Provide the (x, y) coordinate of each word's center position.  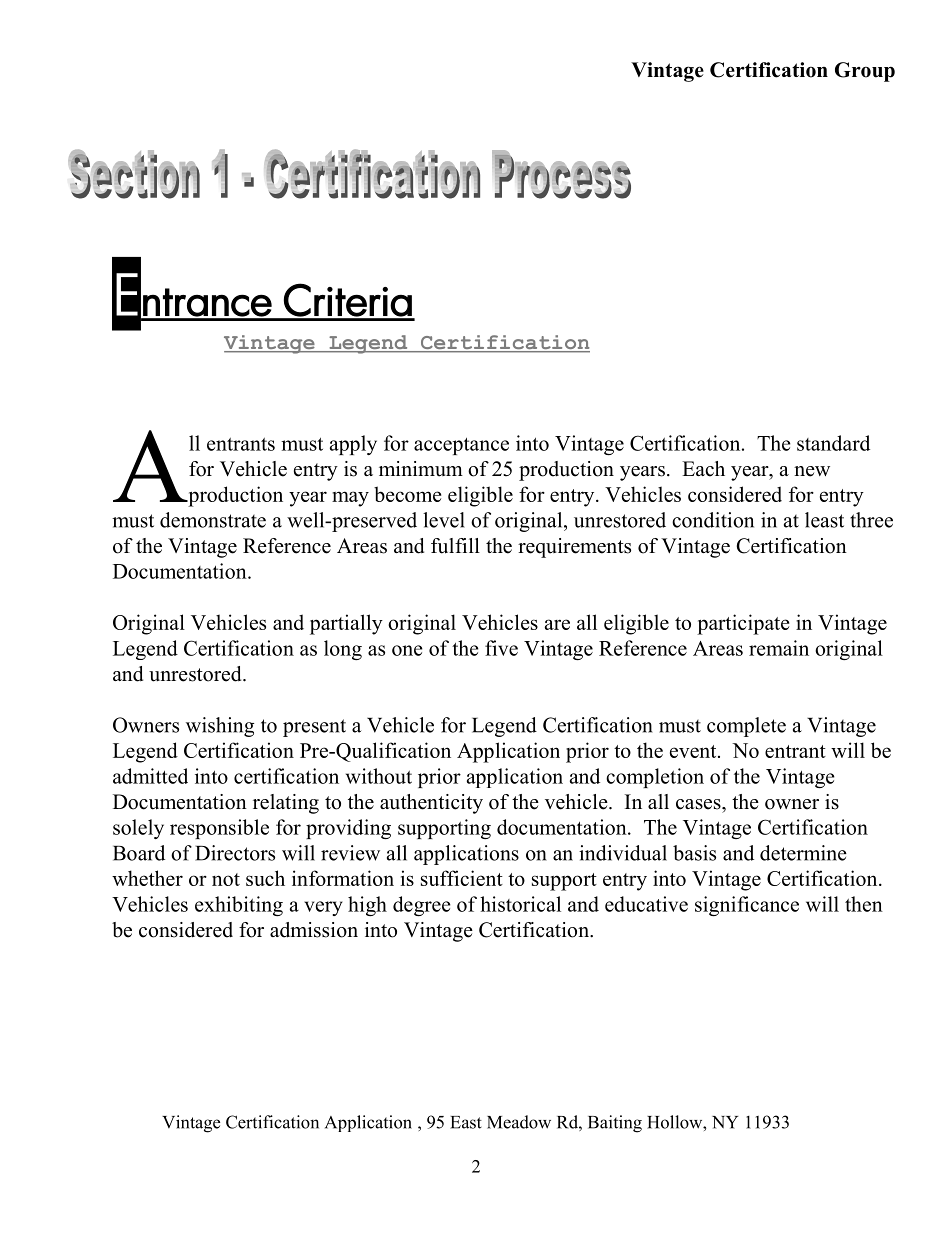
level (444, 520)
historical (520, 904)
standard (833, 443)
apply (353, 445)
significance (747, 906)
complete (746, 727)
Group (865, 72)
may (350, 499)
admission (314, 930)
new (812, 471)
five (501, 648)
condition (713, 520)
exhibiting (239, 906)
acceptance (461, 446)
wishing (220, 727)
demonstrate (213, 520)
